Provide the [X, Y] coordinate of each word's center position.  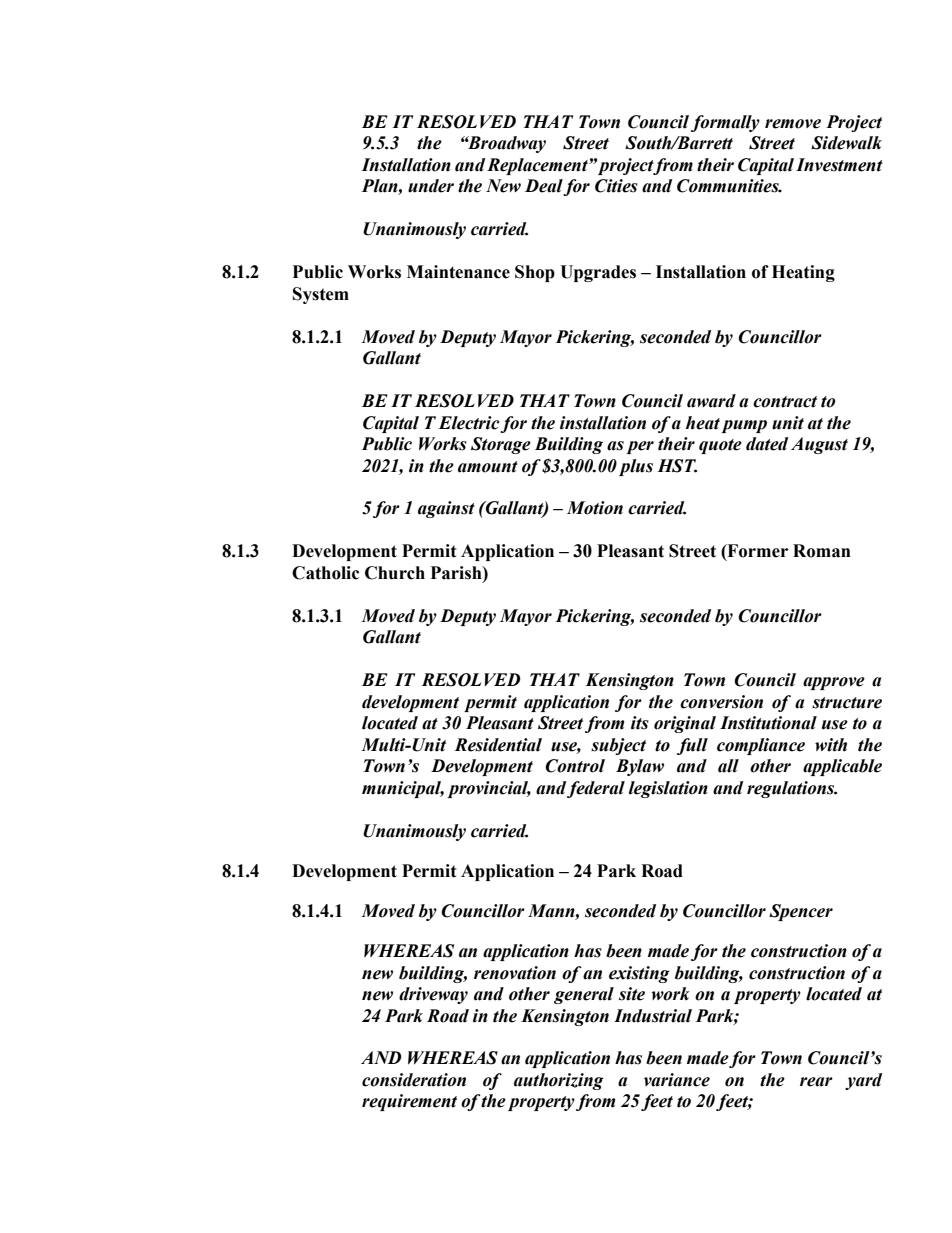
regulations [792, 789]
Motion [595, 508]
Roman [822, 551]
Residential [498, 745]
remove [793, 124]
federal [596, 789]
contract [785, 402]
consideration [414, 1080]
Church [395, 573]
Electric [468, 423]
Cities [616, 186]
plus [636, 467]
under [431, 186]
